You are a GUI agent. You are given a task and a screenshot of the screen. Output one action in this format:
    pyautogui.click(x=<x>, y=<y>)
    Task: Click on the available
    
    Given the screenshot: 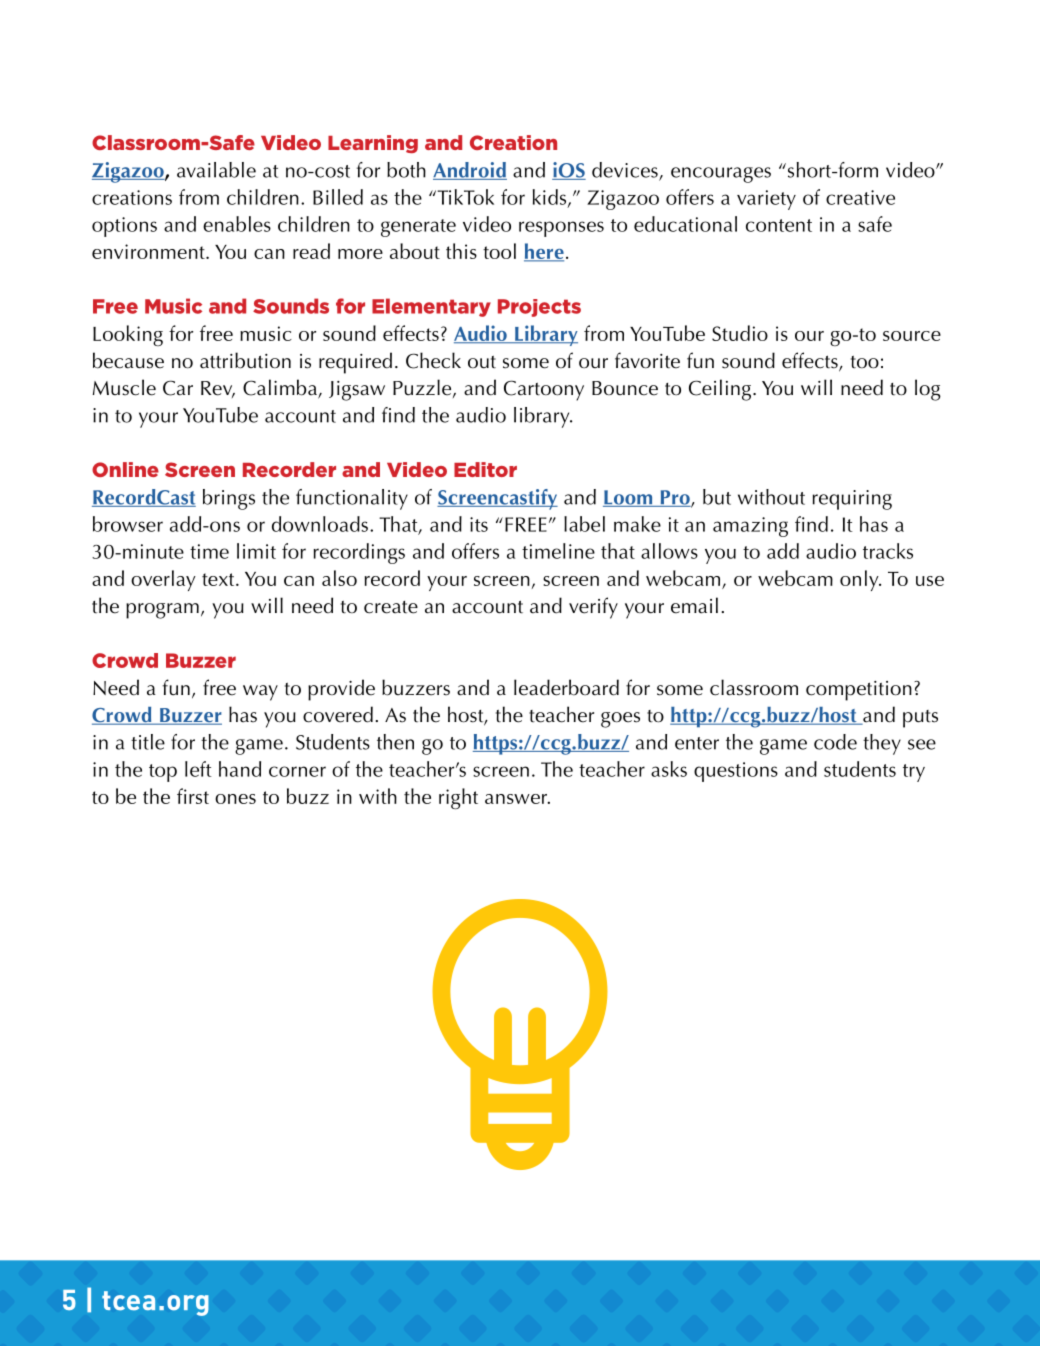 What is the action you would take?
    pyautogui.click(x=216, y=170)
